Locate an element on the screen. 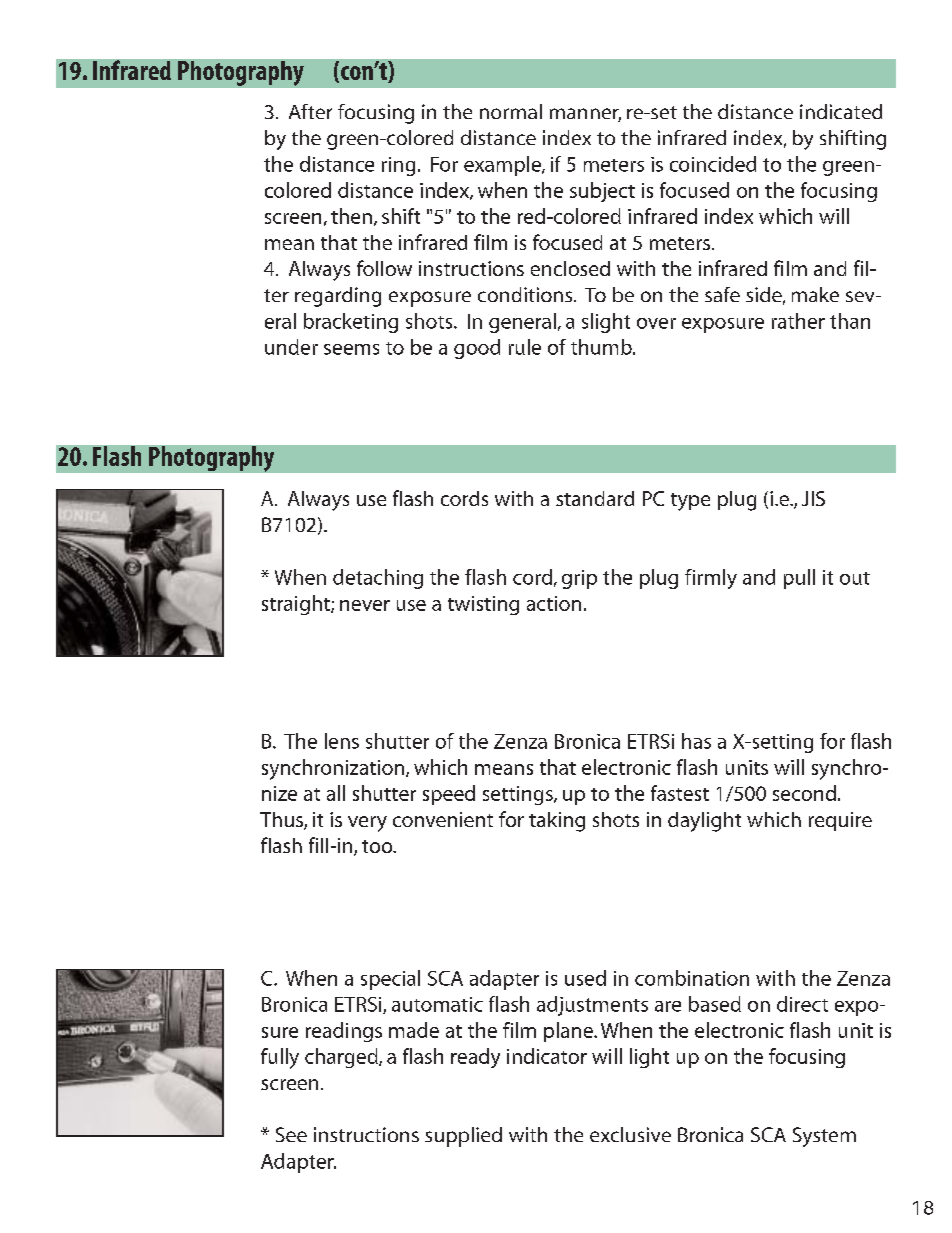 Image resolution: width=952 pixels, height=1233 pixels. detaching is located at coordinates (378, 579).
